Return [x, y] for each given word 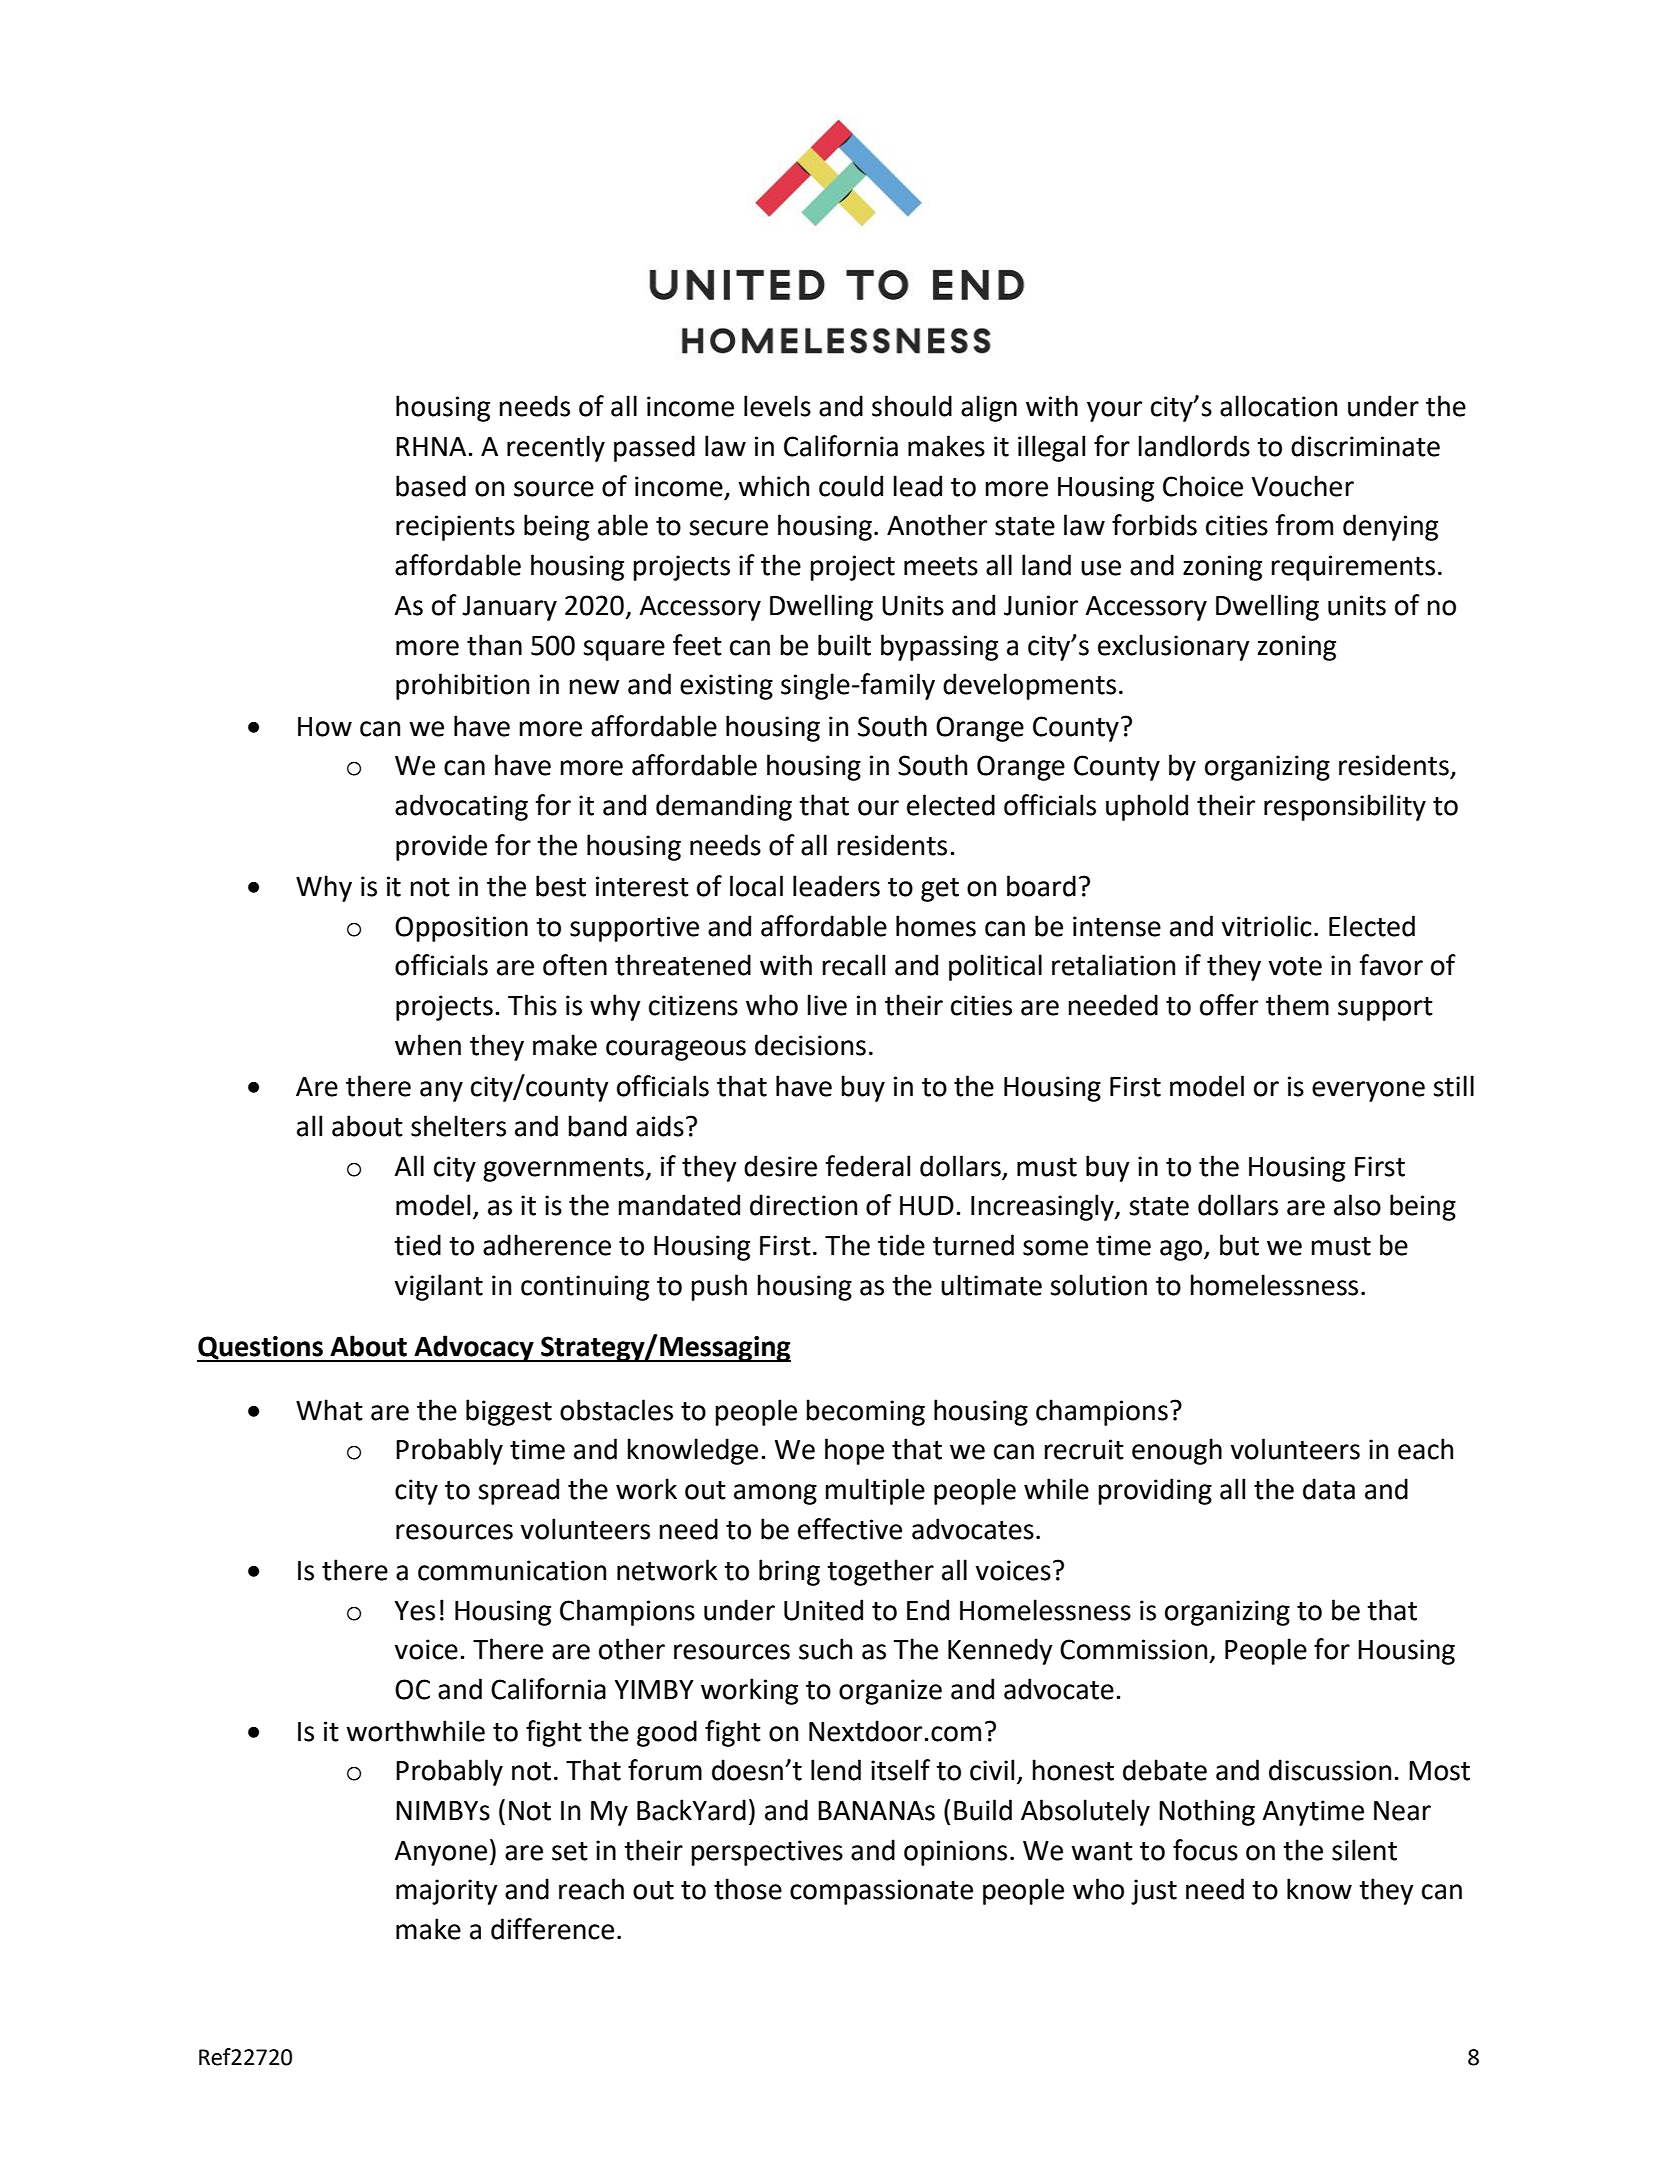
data [1329, 1489]
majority [447, 1892]
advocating [461, 807]
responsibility [1345, 807]
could [851, 486]
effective [850, 1529]
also [1357, 1205]
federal [867, 1166]
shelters [458, 1126]
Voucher [1303, 486]
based [431, 486]
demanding [724, 807]
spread [518, 1491]
